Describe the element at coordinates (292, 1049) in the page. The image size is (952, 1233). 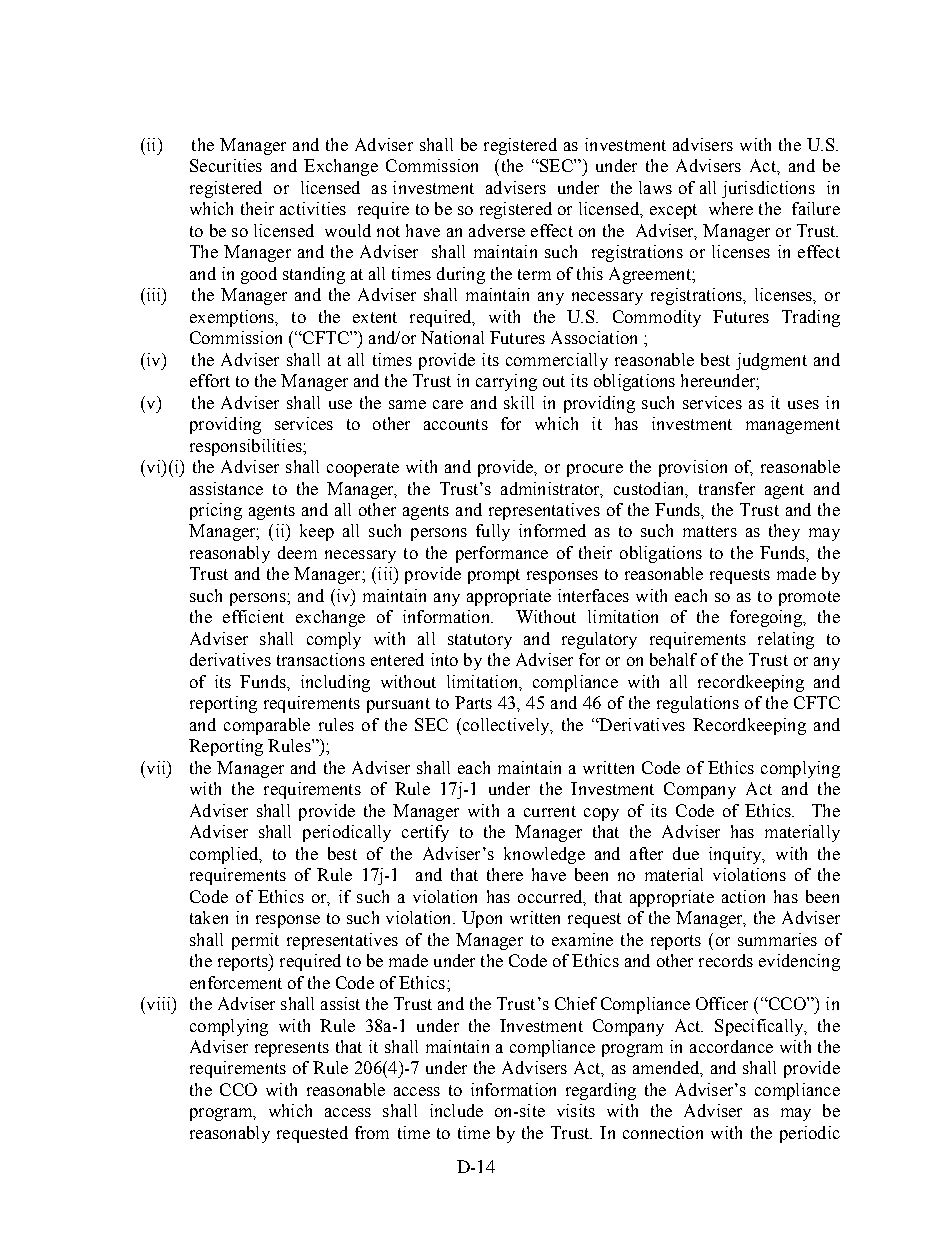
I see `represents` at that location.
